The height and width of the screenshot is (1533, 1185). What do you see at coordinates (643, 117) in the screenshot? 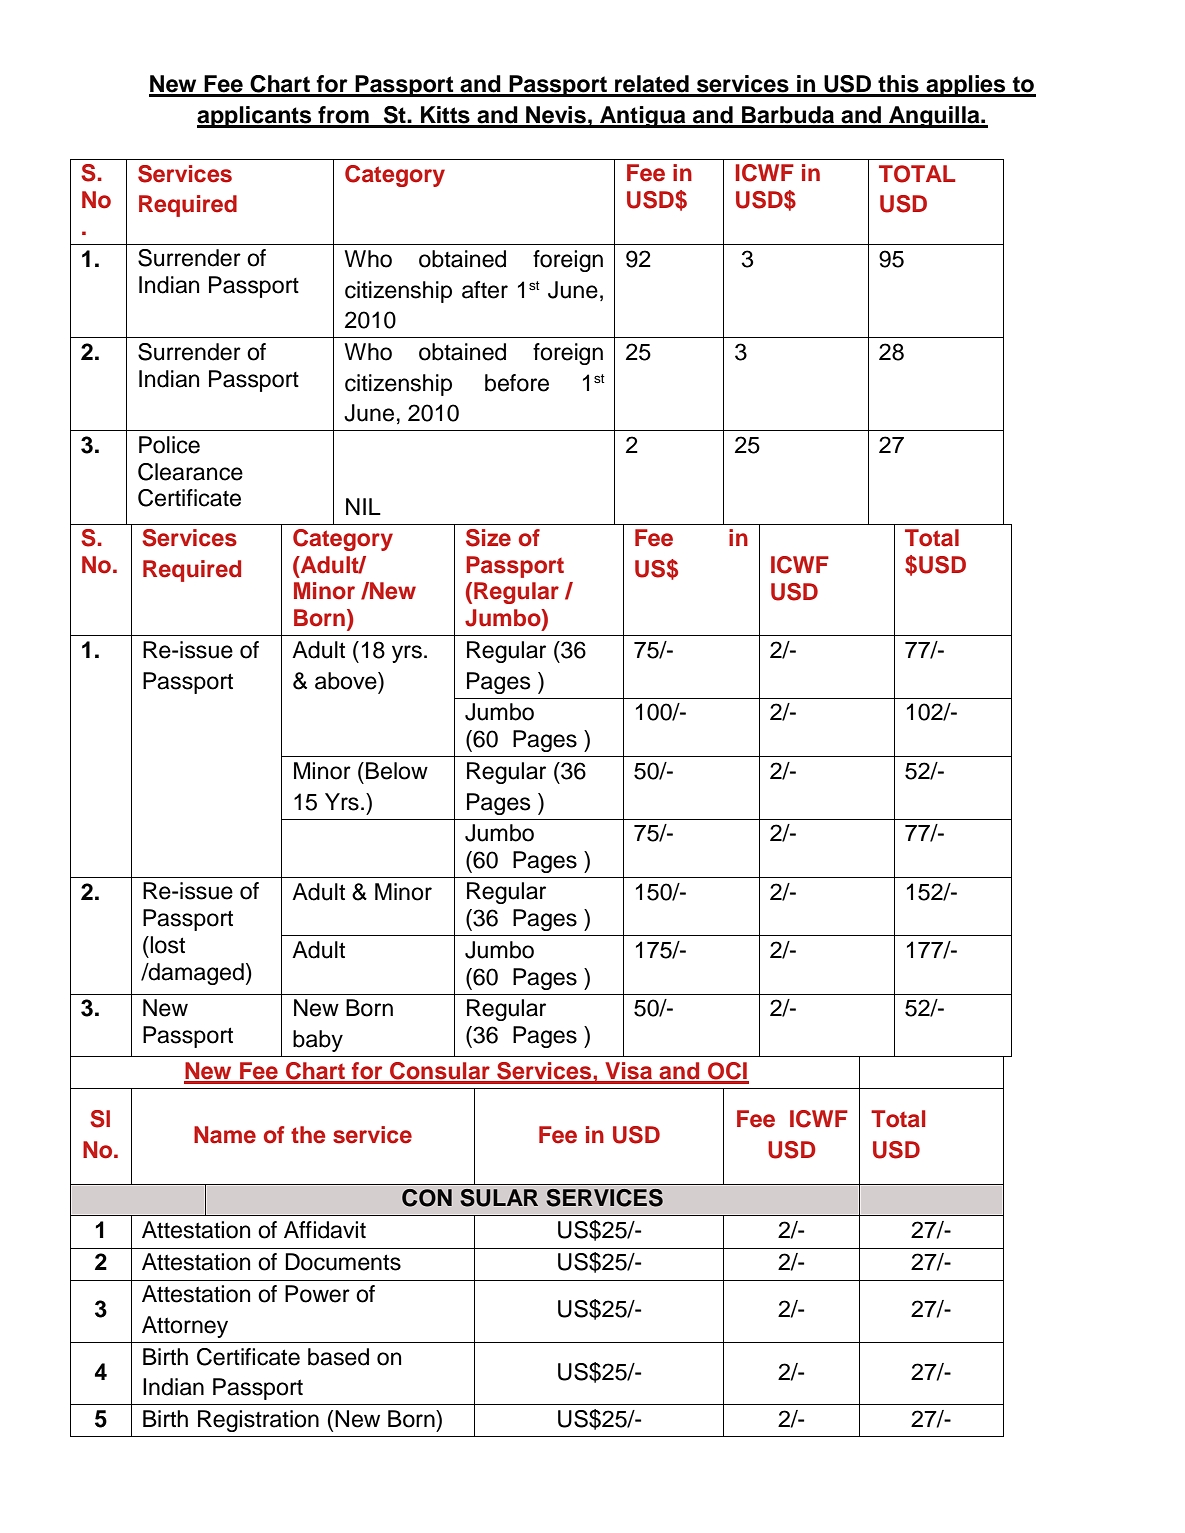
I see `Antigua` at bounding box center [643, 117].
